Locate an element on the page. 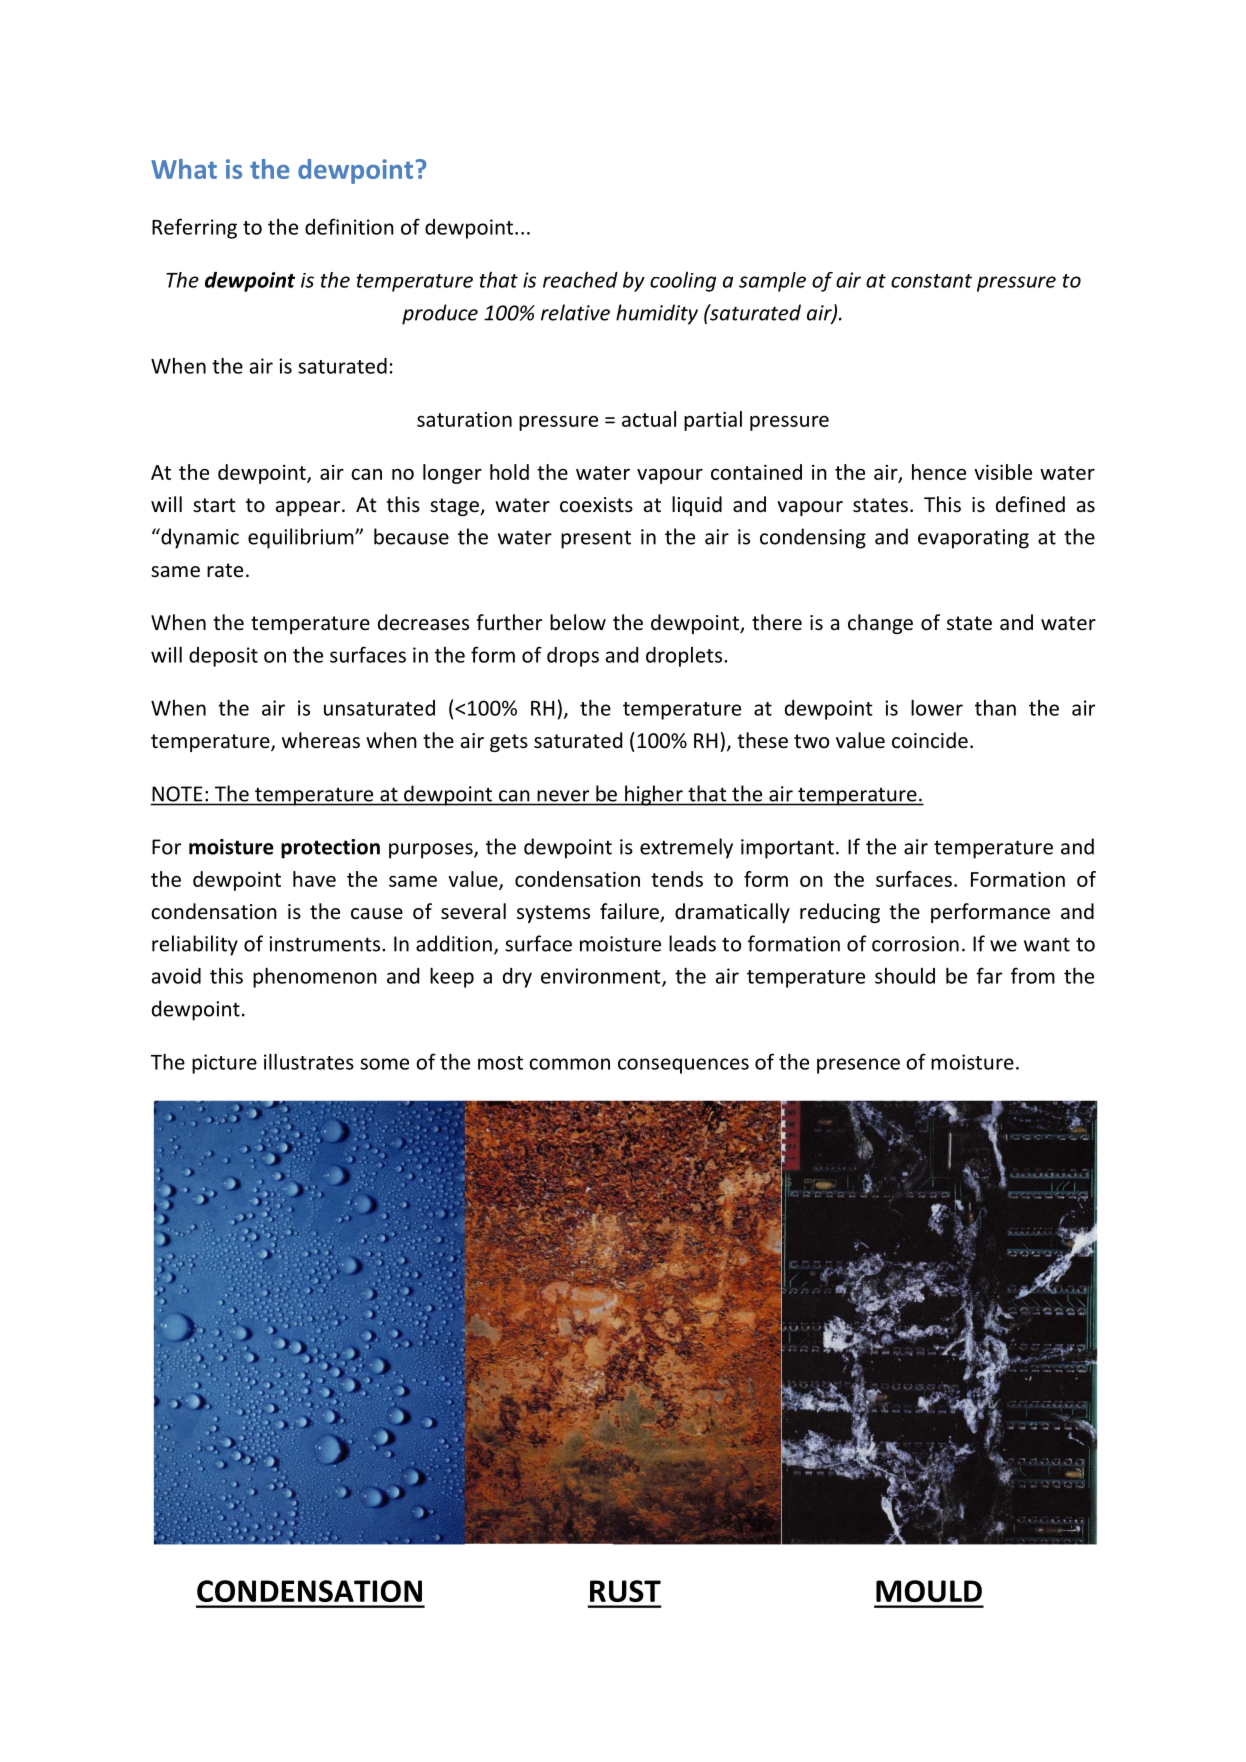 The width and height of the image is (1246, 1762). coexists is located at coordinates (596, 505).
